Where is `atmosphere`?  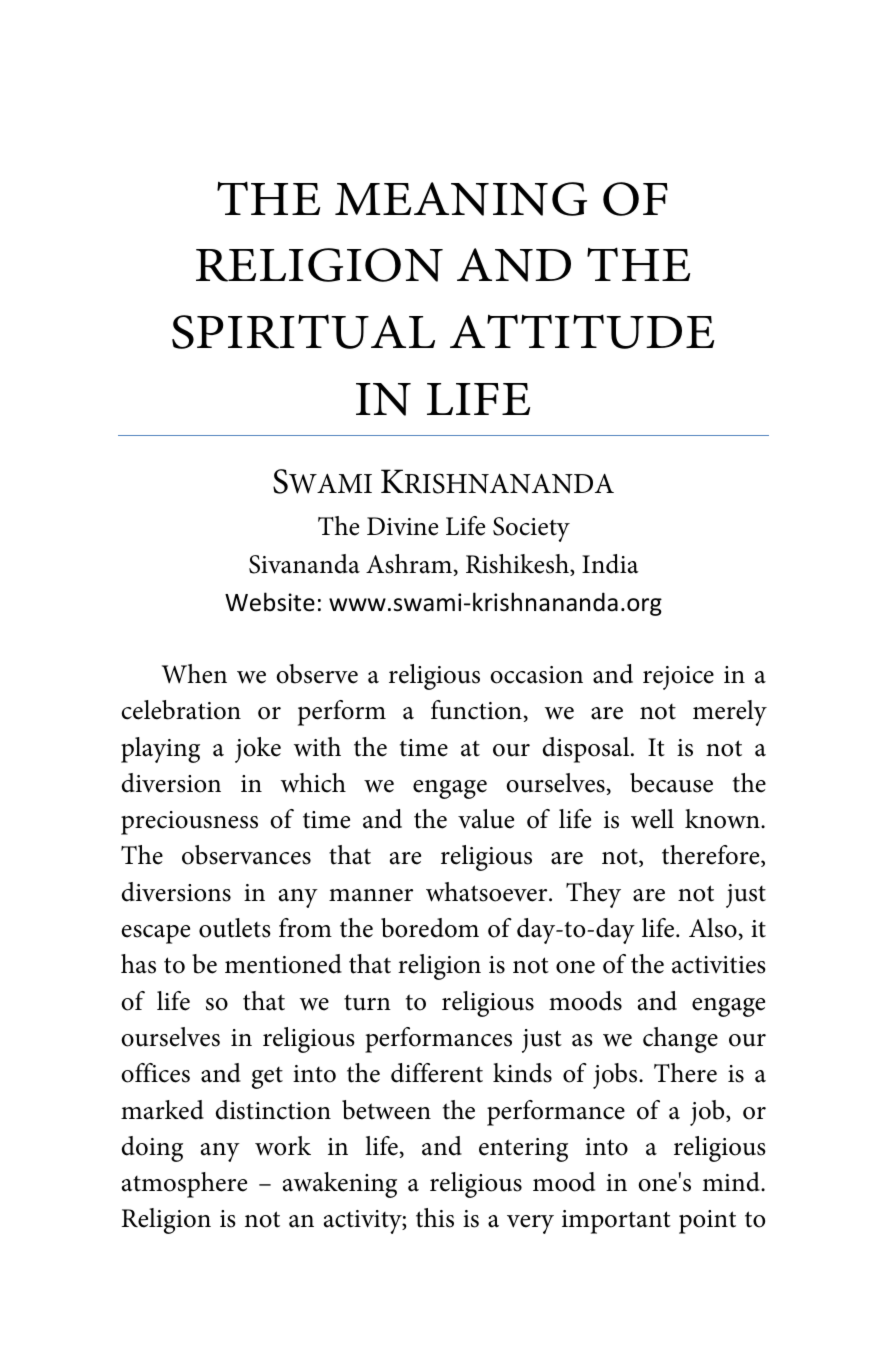 atmosphere is located at coordinates (184, 1185).
